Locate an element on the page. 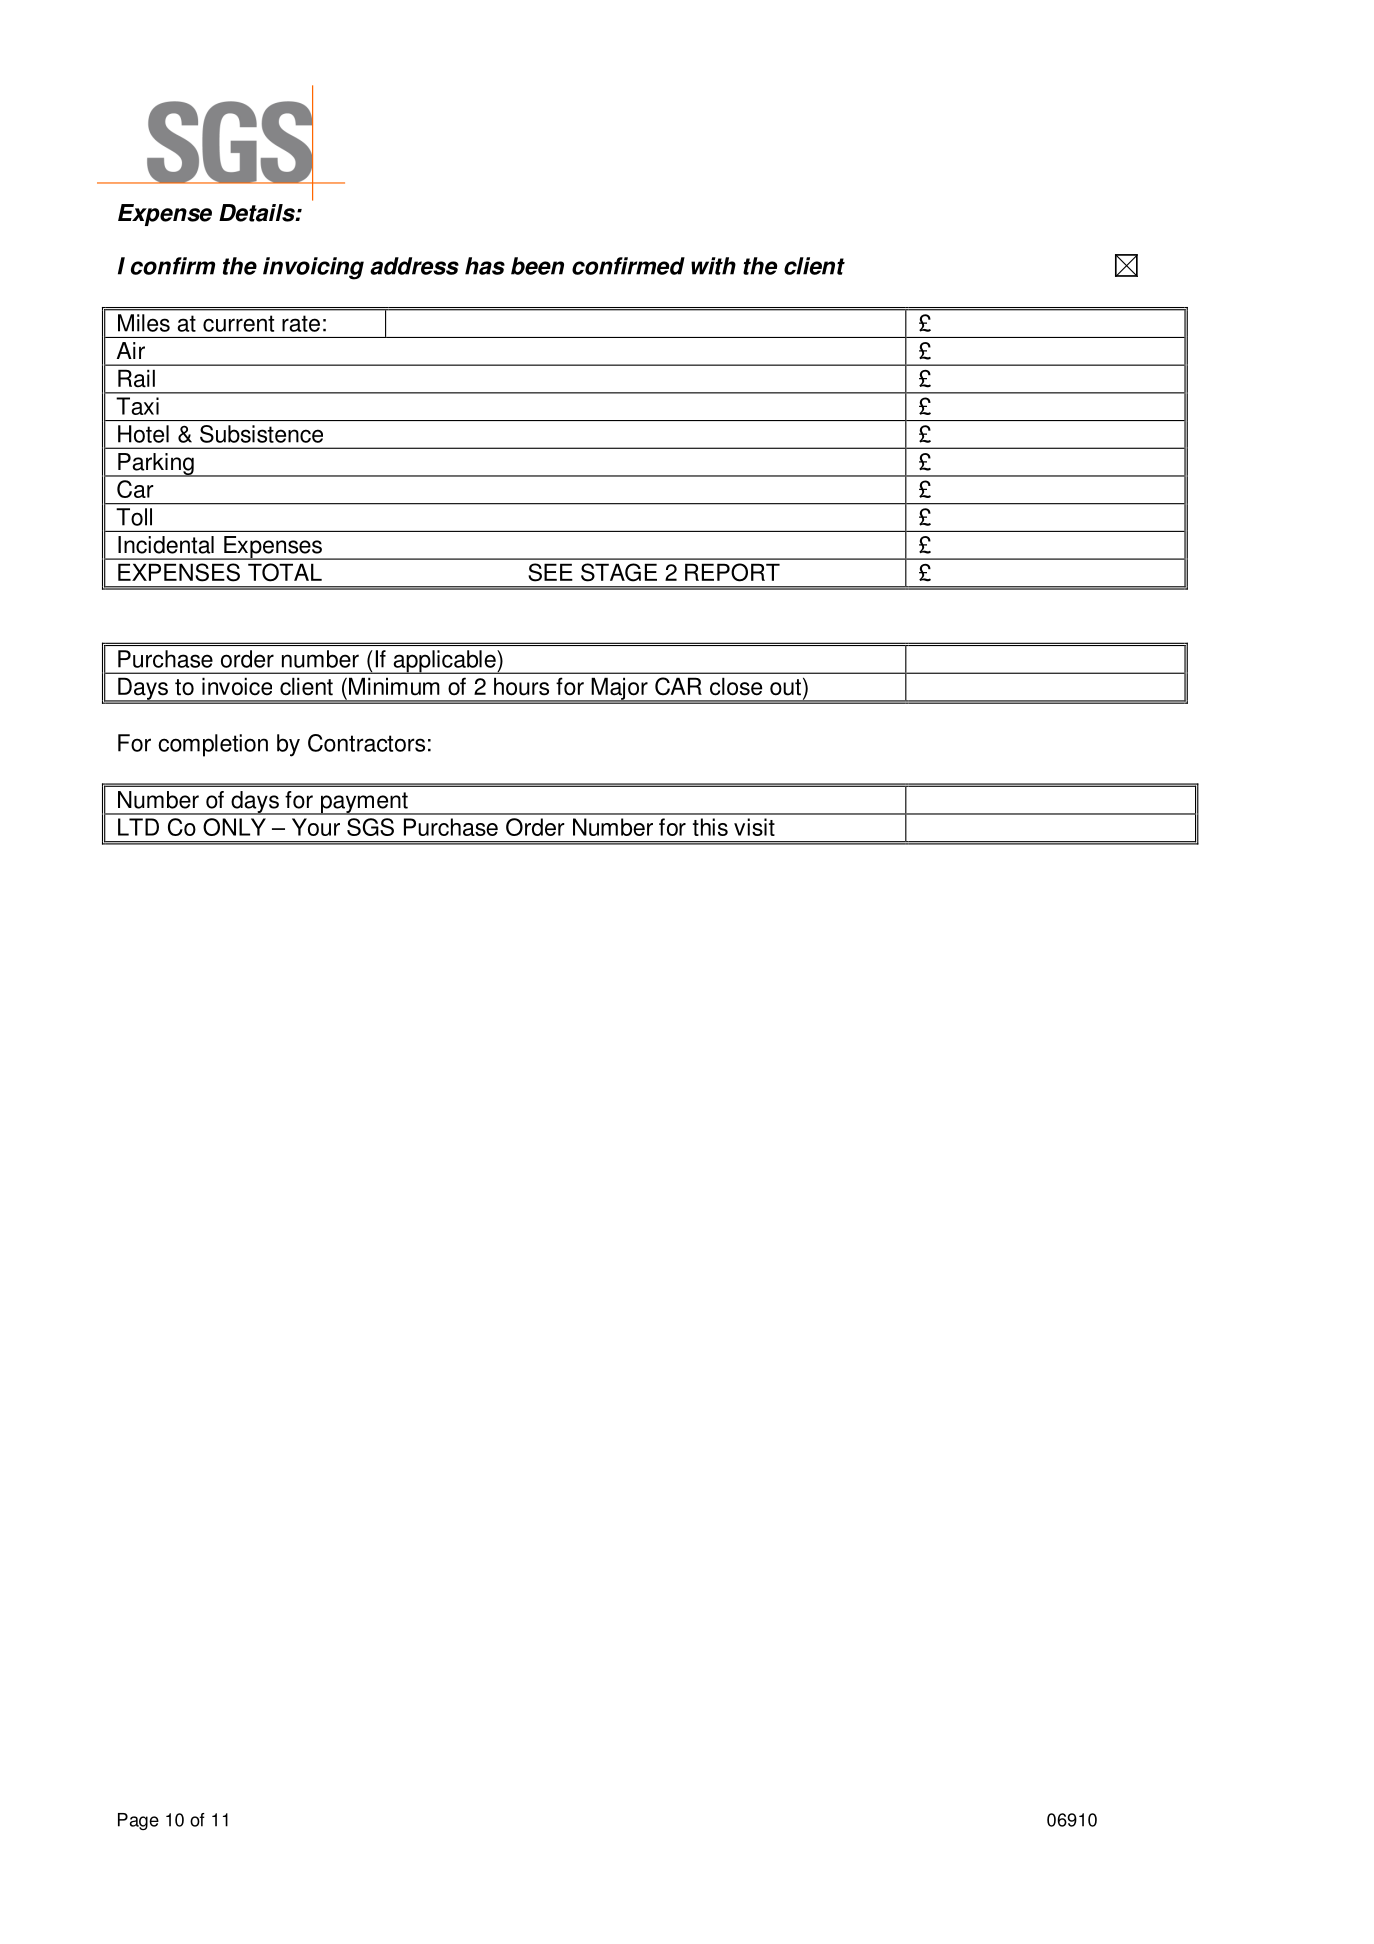 The image size is (1374, 1944). address is located at coordinates (414, 266).
